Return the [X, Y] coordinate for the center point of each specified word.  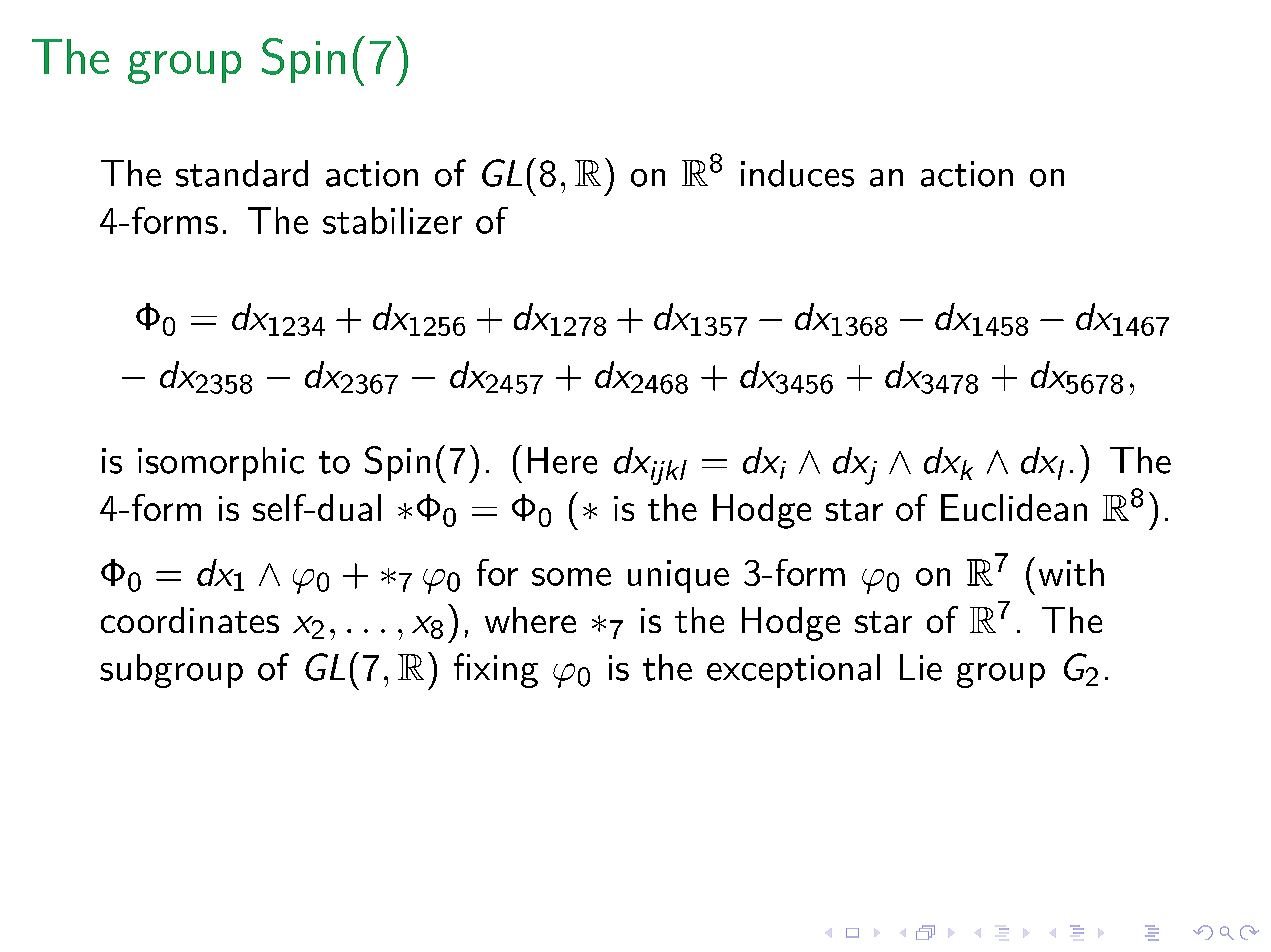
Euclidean [1014, 507]
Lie [921, 667]
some [571, 577]
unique [678, 576]
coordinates [190, 620]
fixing [496, 670]
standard [242, 173]
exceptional [793, 671]
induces [797, 173]
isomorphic [221, 464]
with [1071, 572]
